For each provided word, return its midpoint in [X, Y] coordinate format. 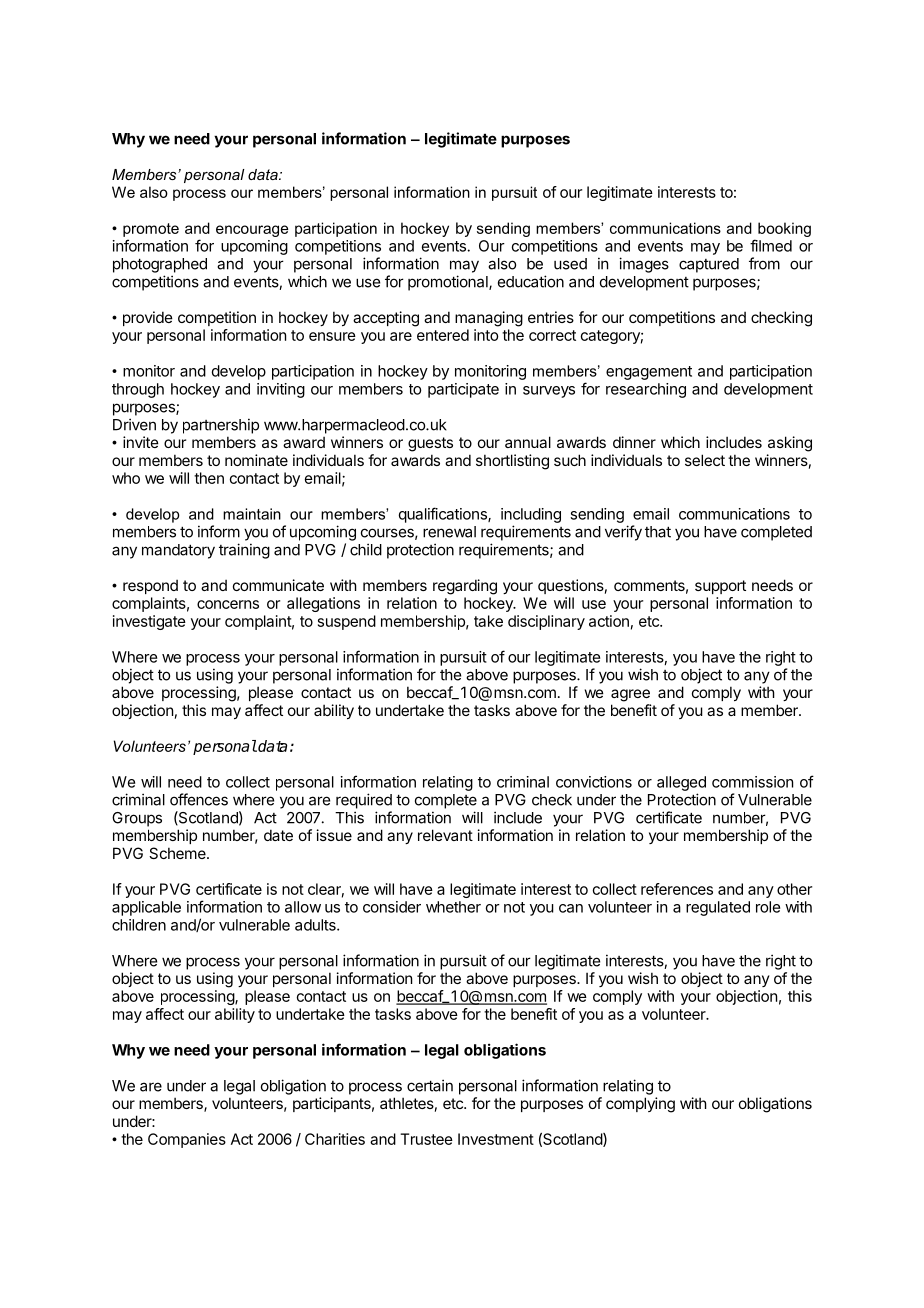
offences [199, 799]
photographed [160, 265]
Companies [187, 1140]
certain [430, 1085]
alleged [681, 783]
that [658, 532]
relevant [445, 835]
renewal [449, 532]
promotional [449, 283]
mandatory [178, 551]
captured [709, 265]
